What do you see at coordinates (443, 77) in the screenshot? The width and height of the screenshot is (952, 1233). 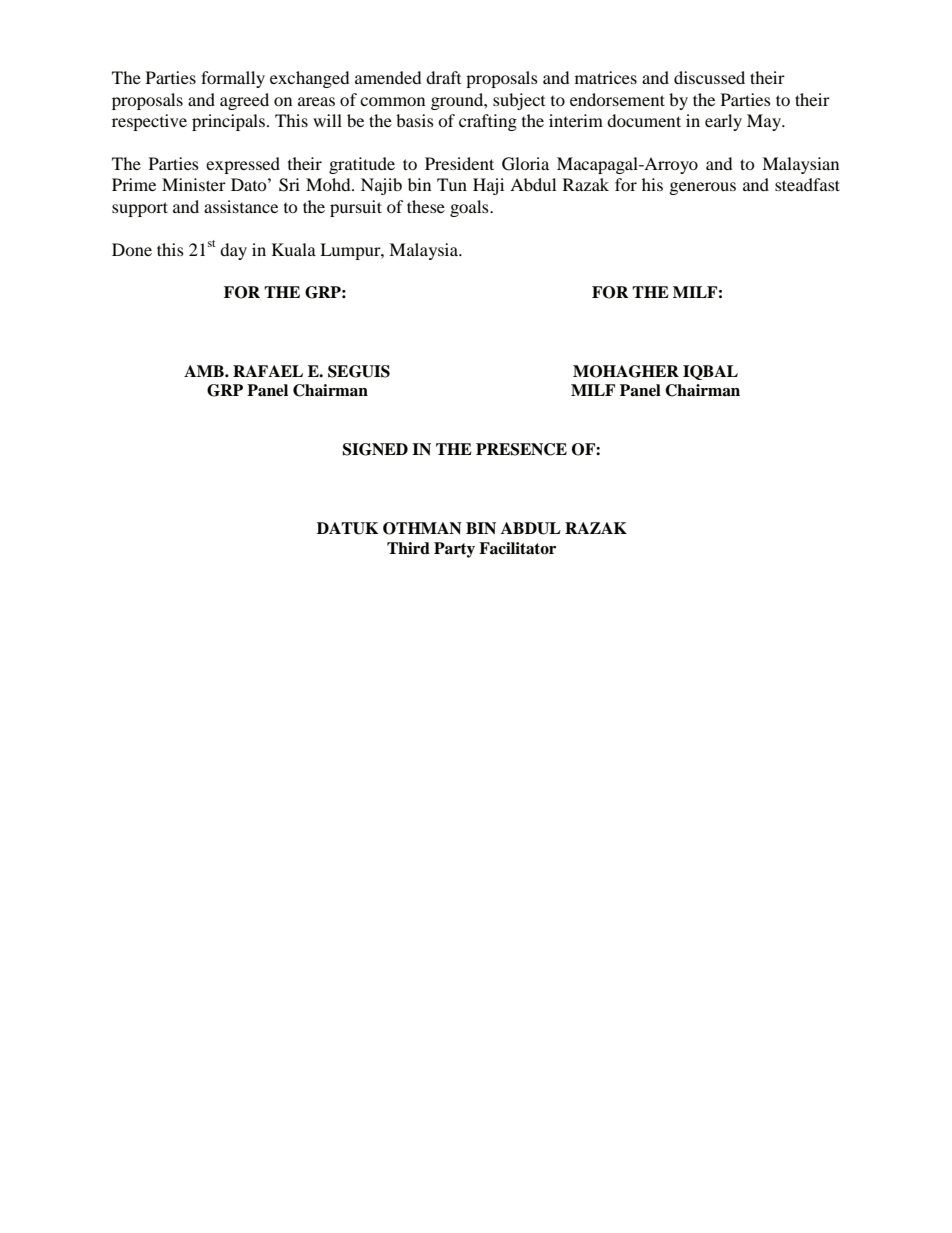 I see `draft` at bounding box center [443, 77].
